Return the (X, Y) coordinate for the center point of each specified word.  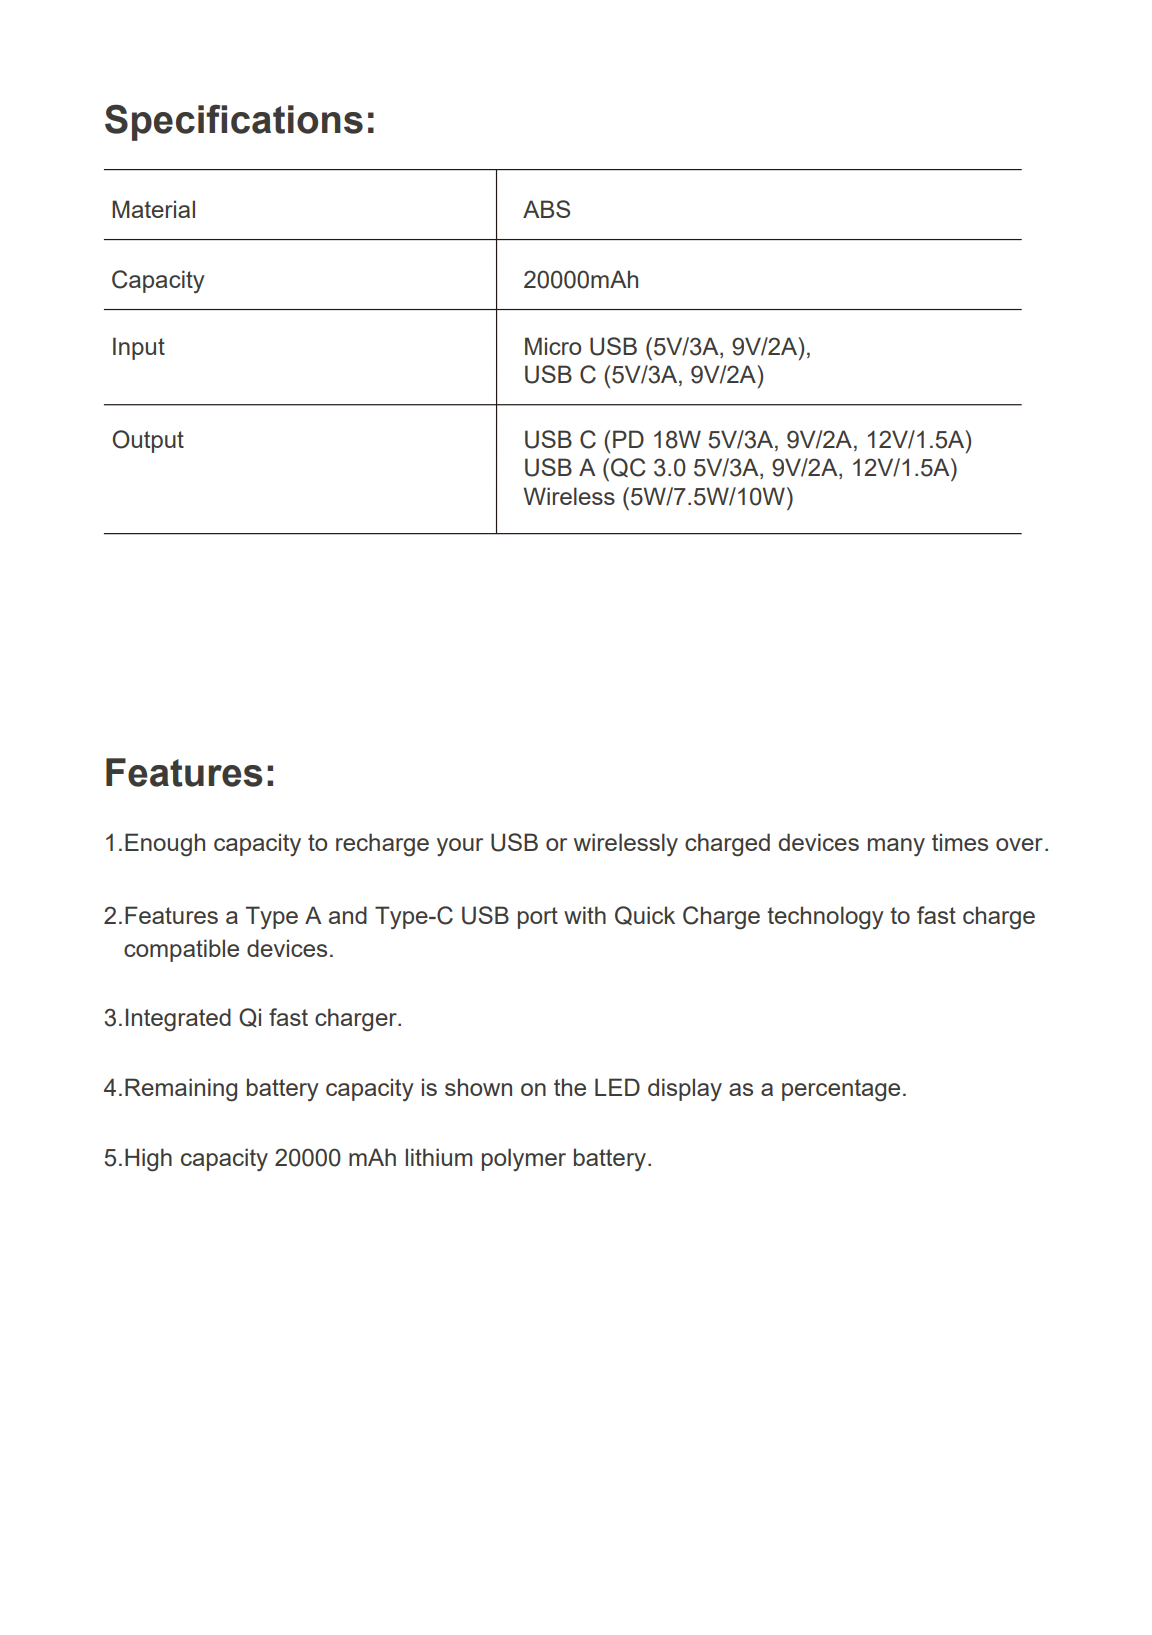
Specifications (234, 122)
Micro (553, 346)
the (570, 1087)
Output (148, 441)
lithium (439, 1157)
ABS (546, 209)
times (960, 842)
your (460, 847)
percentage (841, 1090)
